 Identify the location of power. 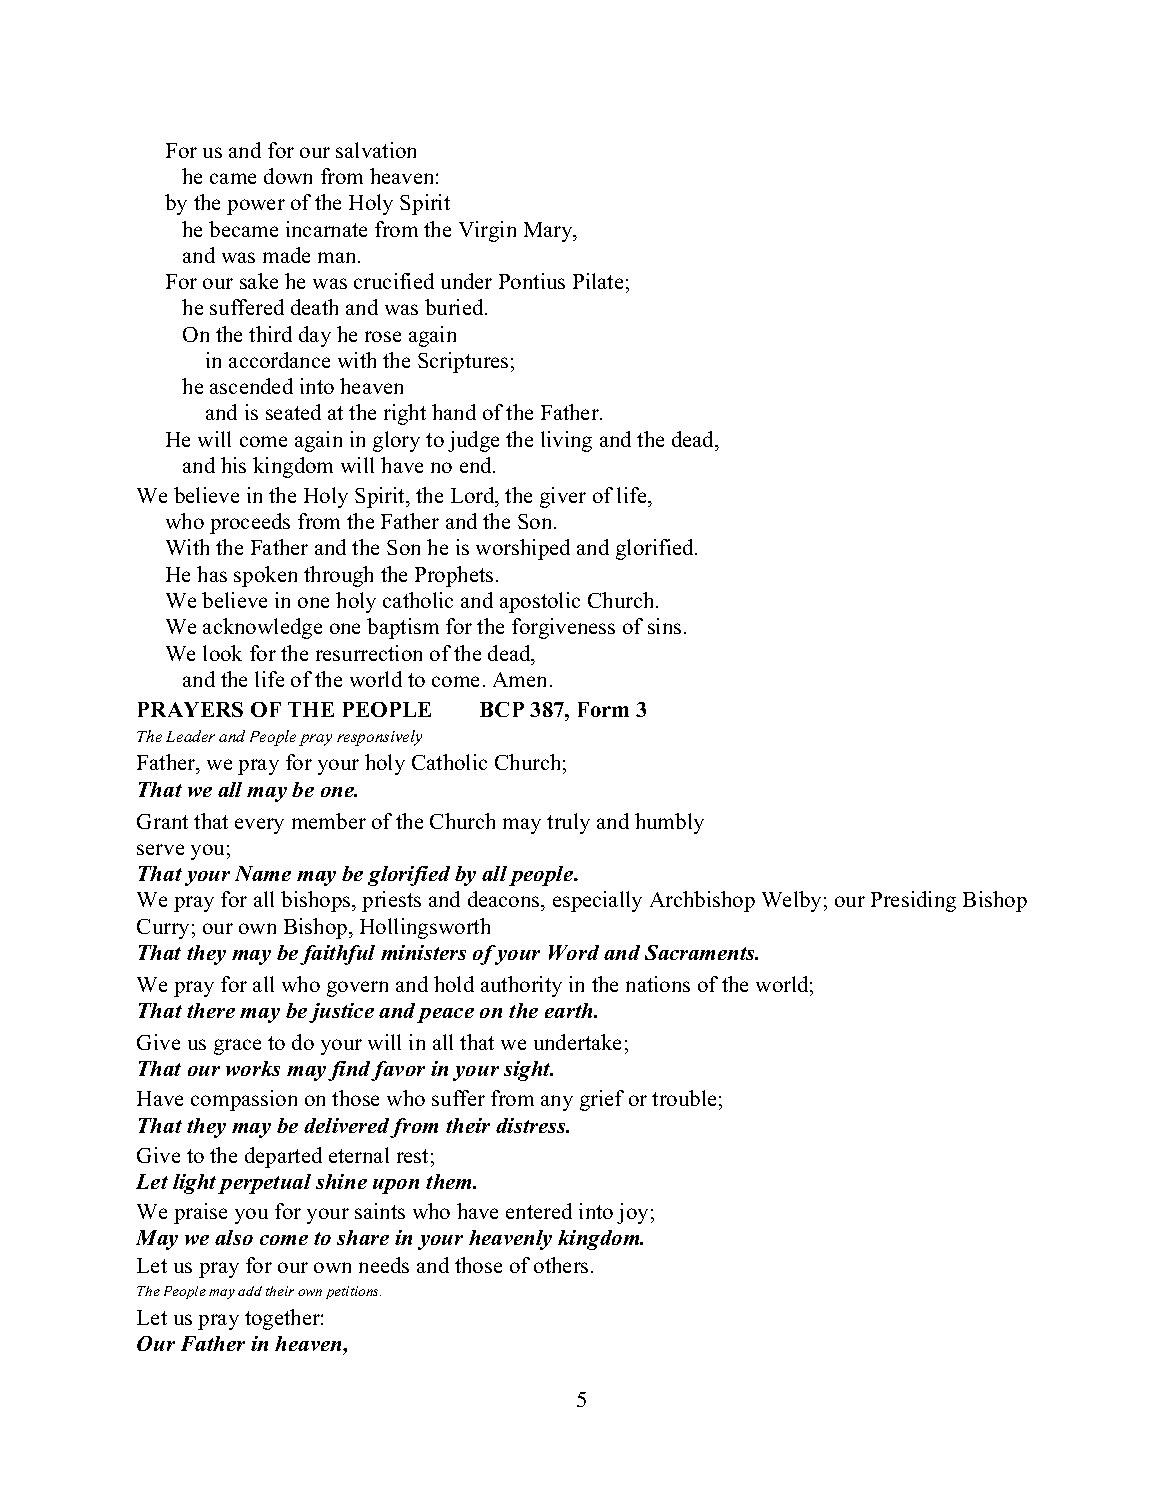
(256, 207).
